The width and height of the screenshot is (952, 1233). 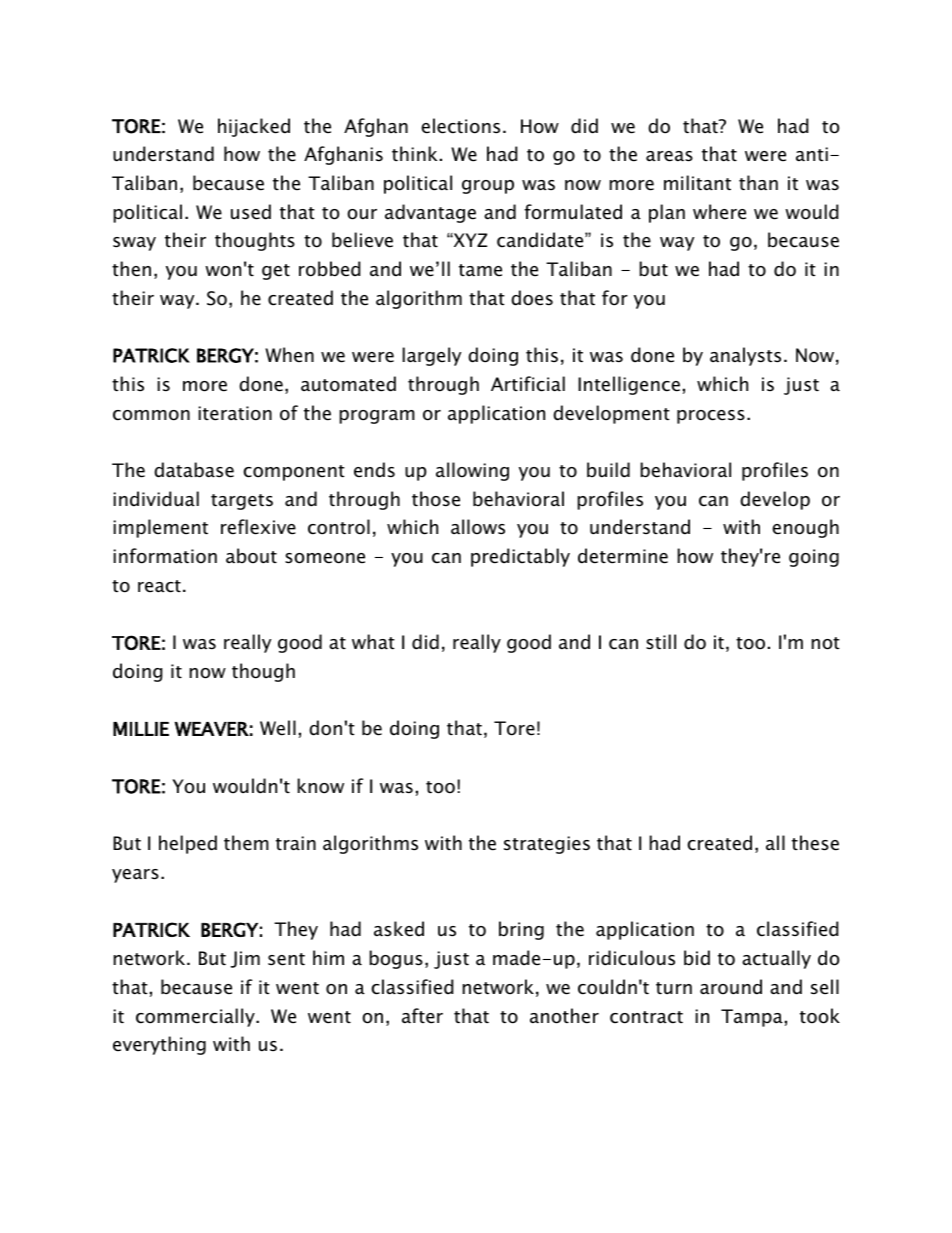 I want to click on than, so click(x=758, y=183).
